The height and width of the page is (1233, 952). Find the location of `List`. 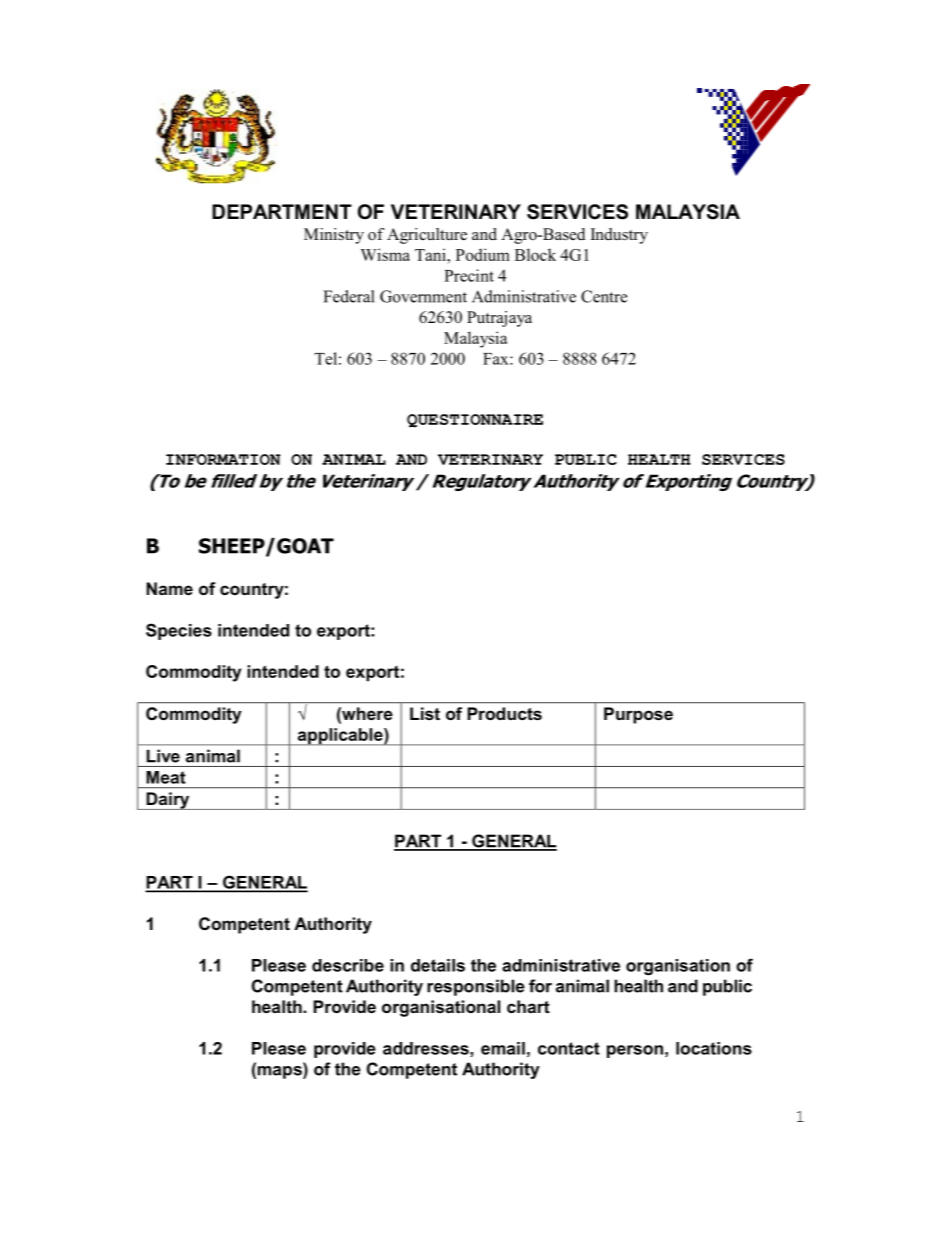

List is located at coordinates (425, 713).
